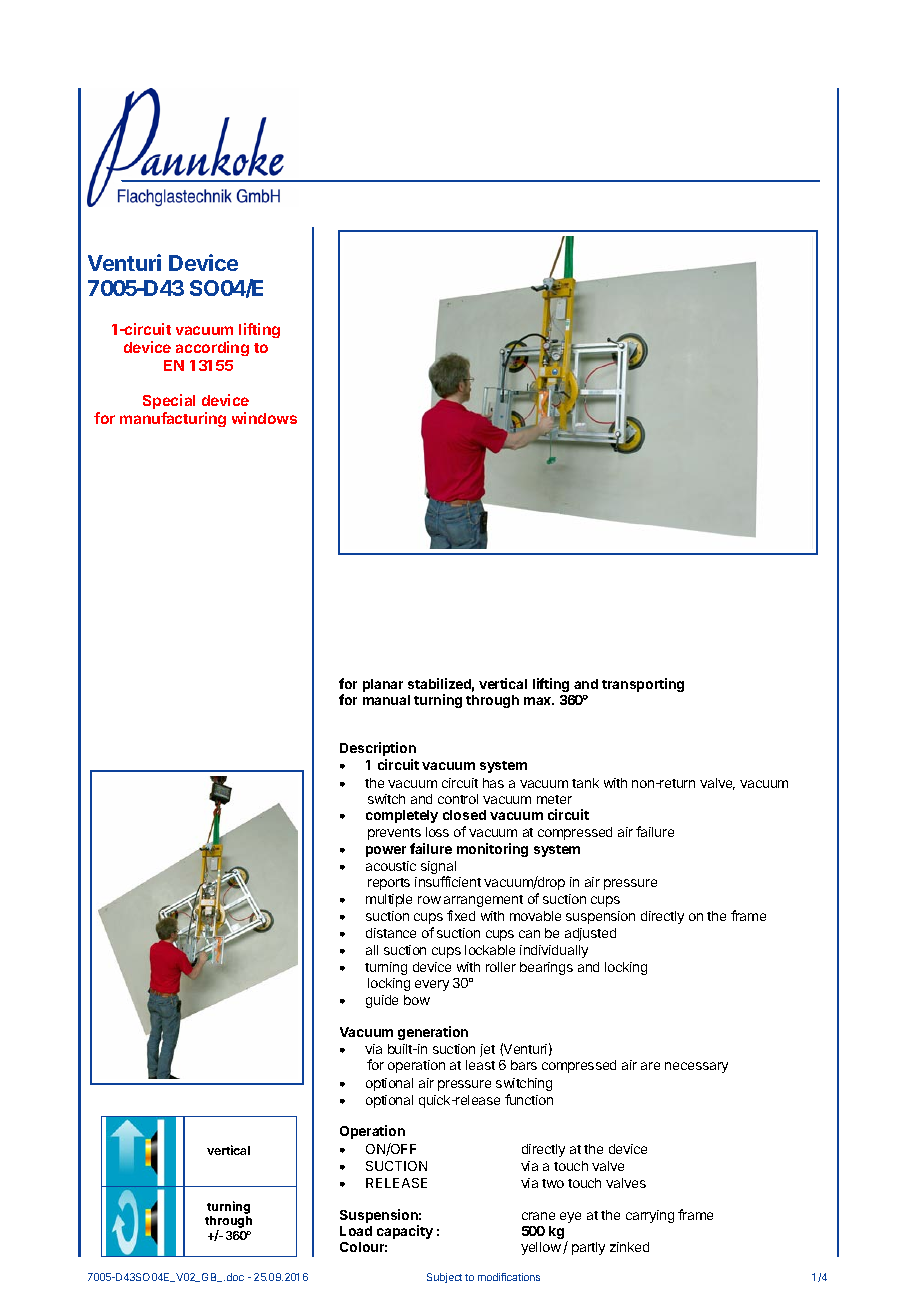  Describe the element at coordinates (382, 1001) in the page. I see `guide` at that location.
